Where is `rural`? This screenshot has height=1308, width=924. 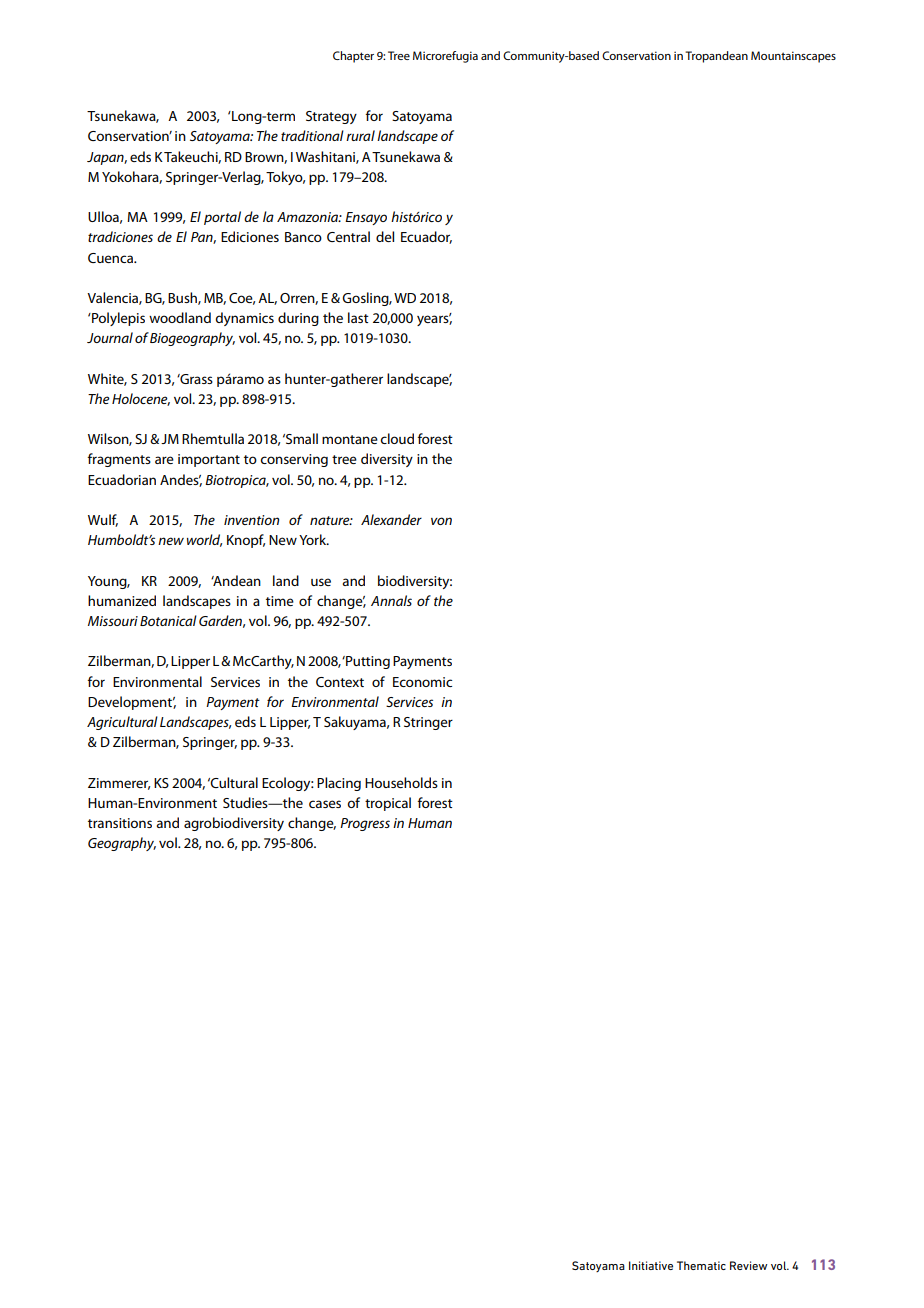
rural is located at coordinates (360, 135).
